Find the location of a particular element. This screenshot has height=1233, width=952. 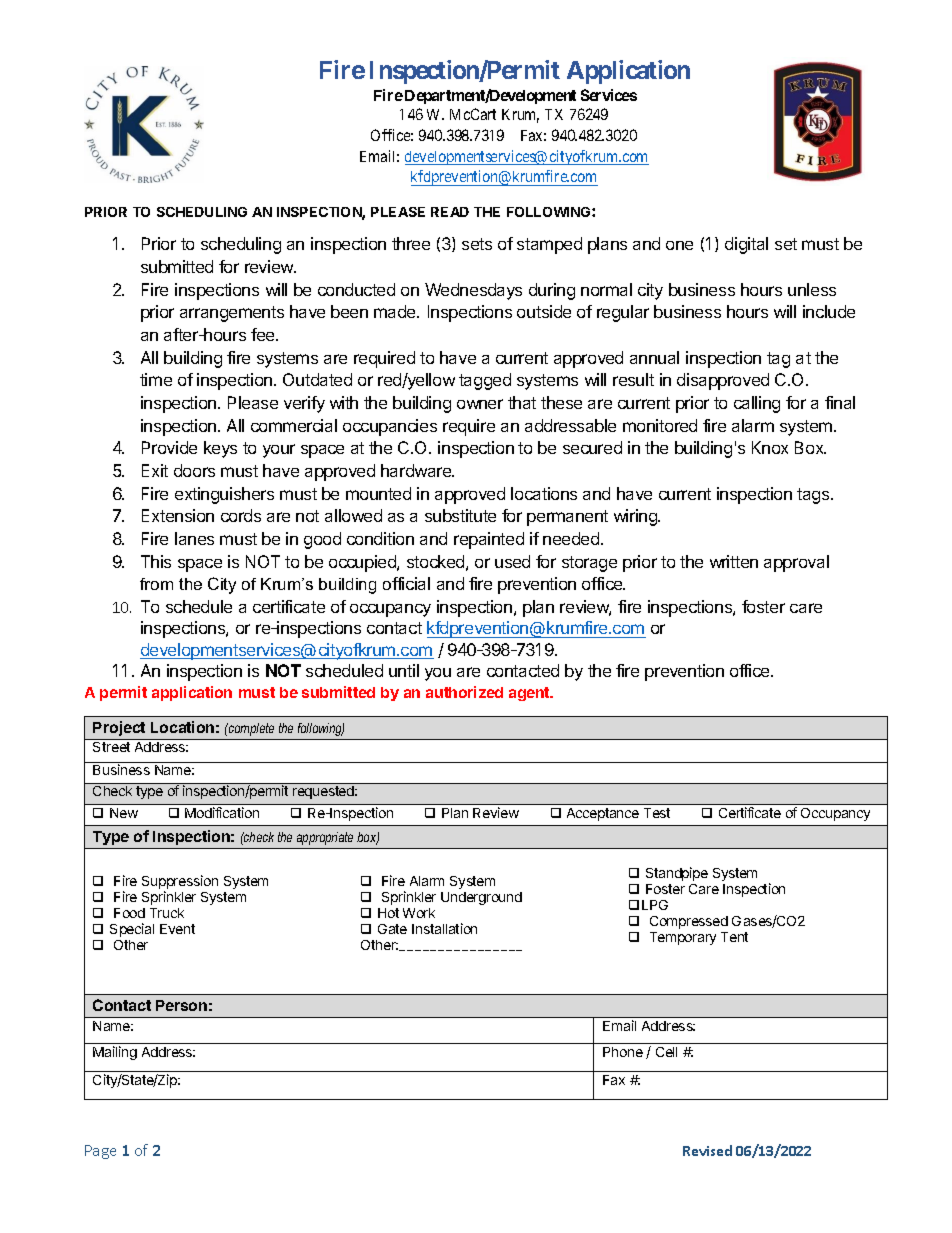

Page is located at coordinates (100, 1152).
